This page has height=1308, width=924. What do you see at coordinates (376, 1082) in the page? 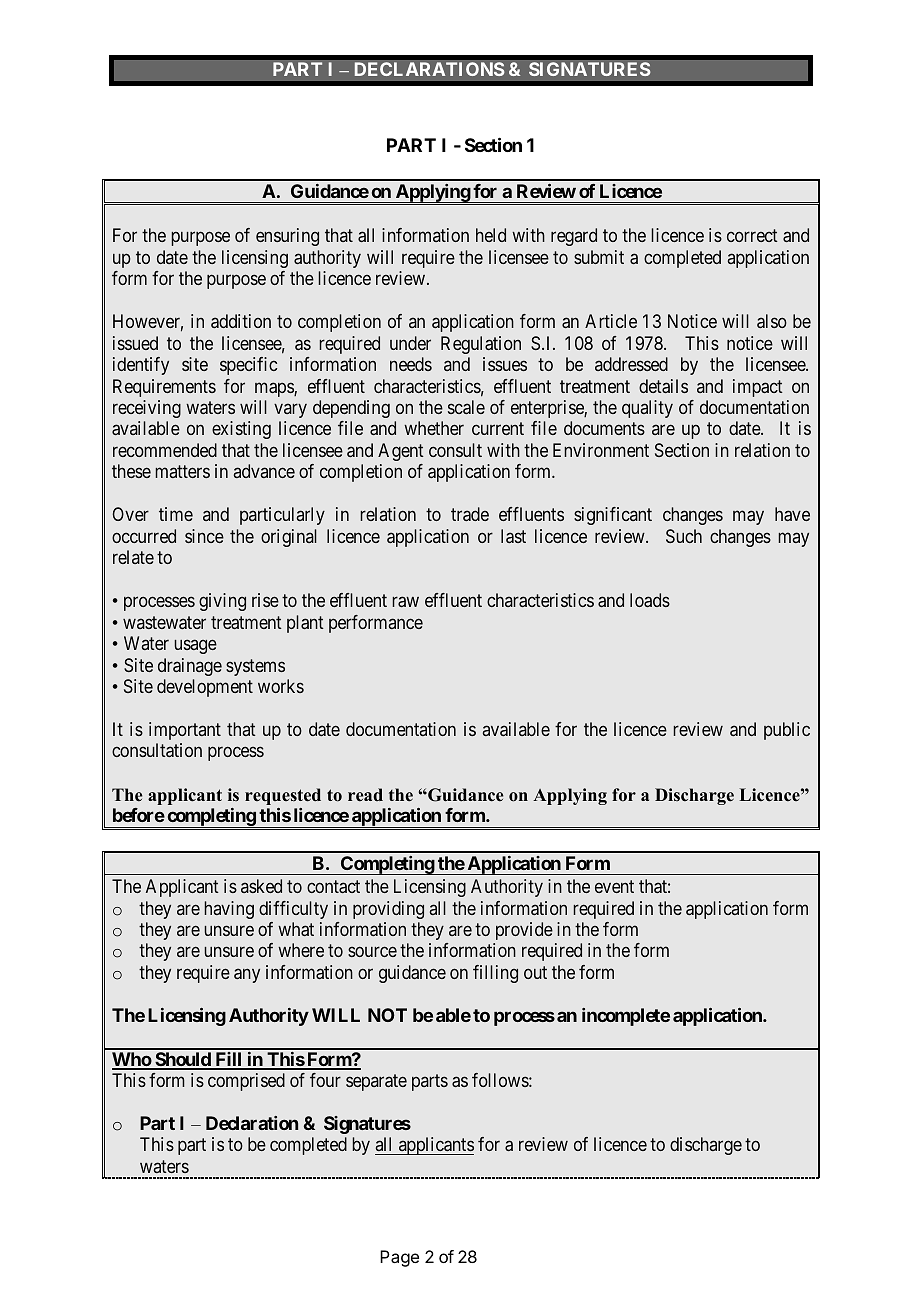
I see `separate` at bounding box center [376, 1082].
